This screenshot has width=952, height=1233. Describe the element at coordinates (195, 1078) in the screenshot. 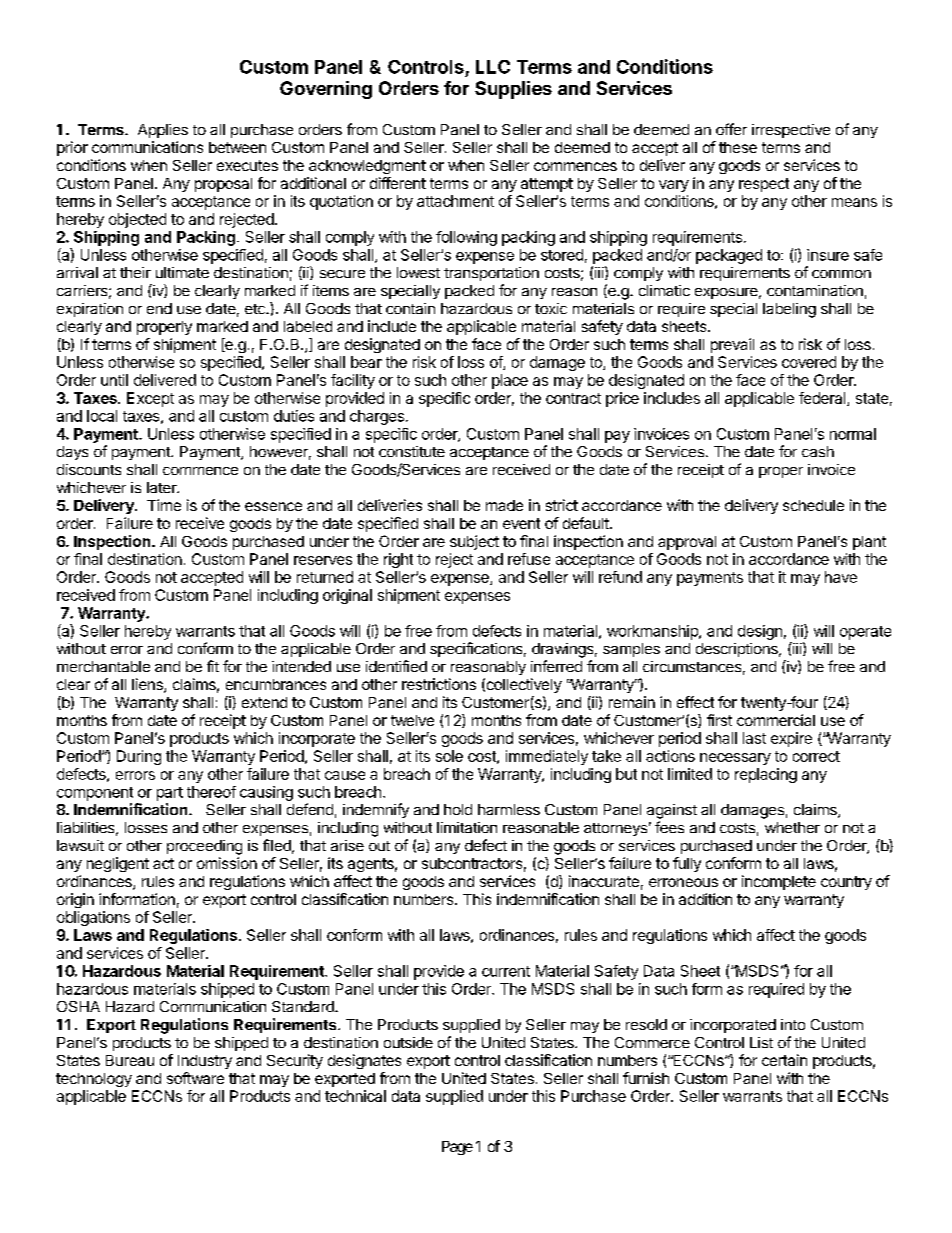

I see `software` at that location.
